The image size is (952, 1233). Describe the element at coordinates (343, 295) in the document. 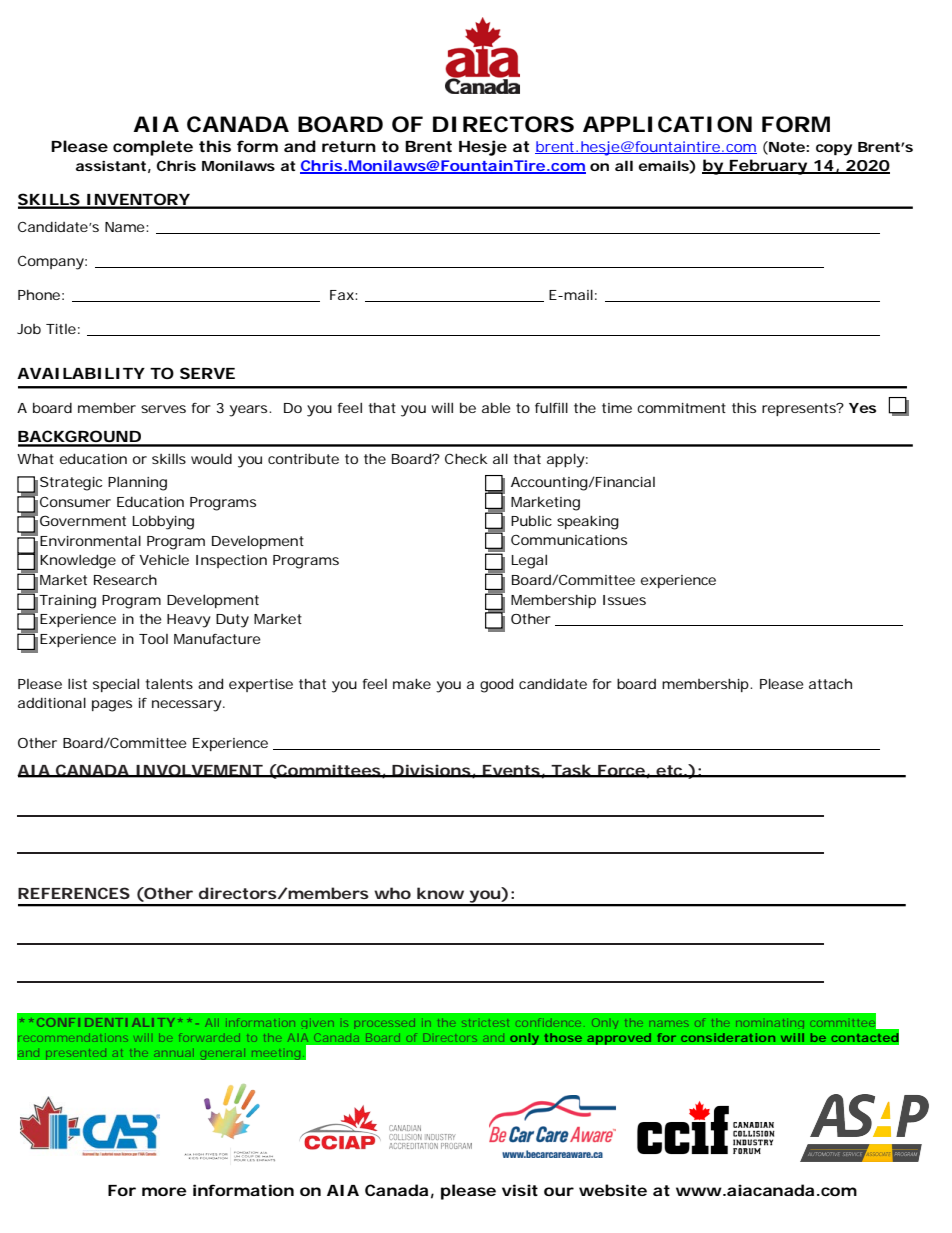

I see `Fax` at that location.
